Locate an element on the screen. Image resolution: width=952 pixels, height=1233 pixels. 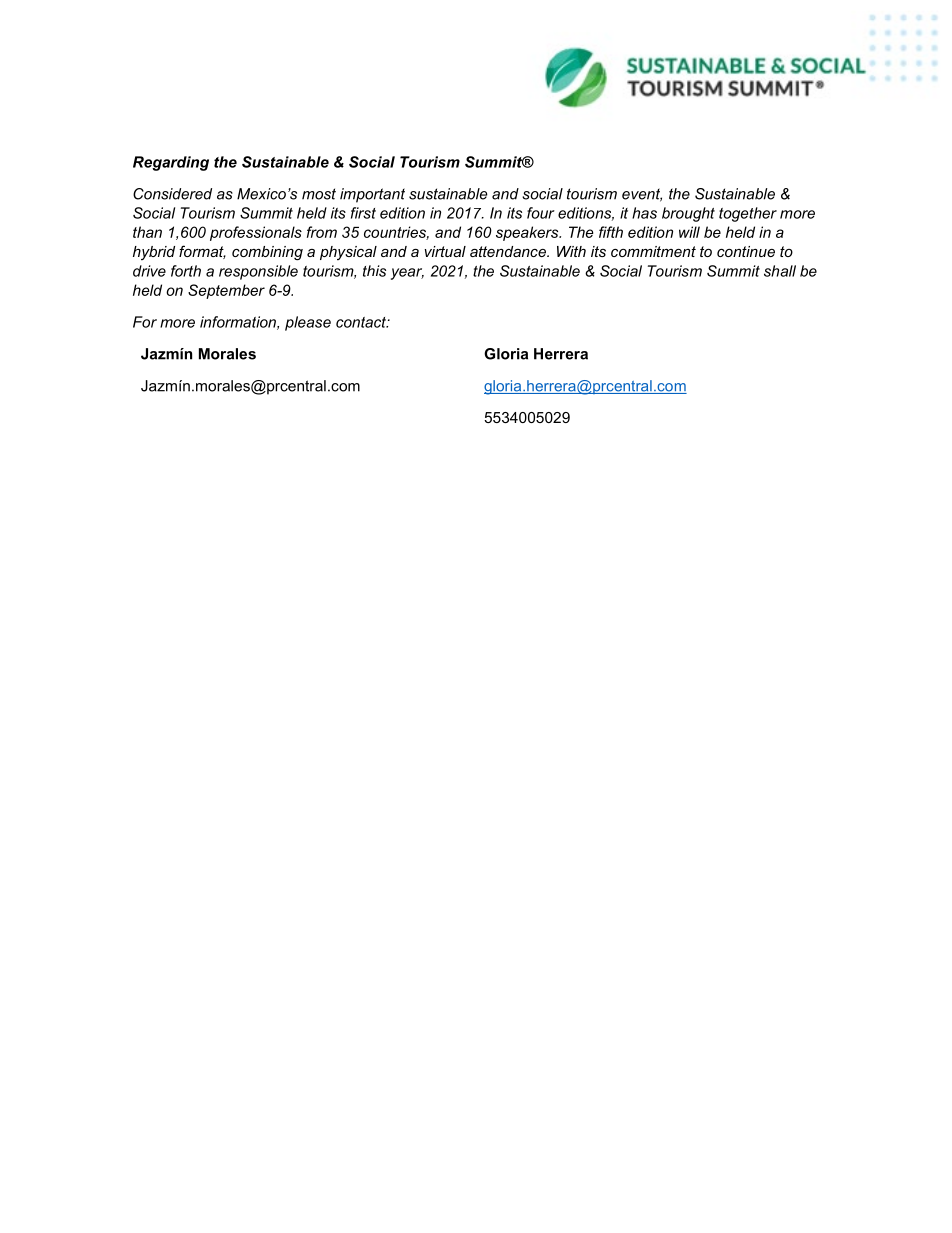
virtual is located at coordinates (445, 251).
